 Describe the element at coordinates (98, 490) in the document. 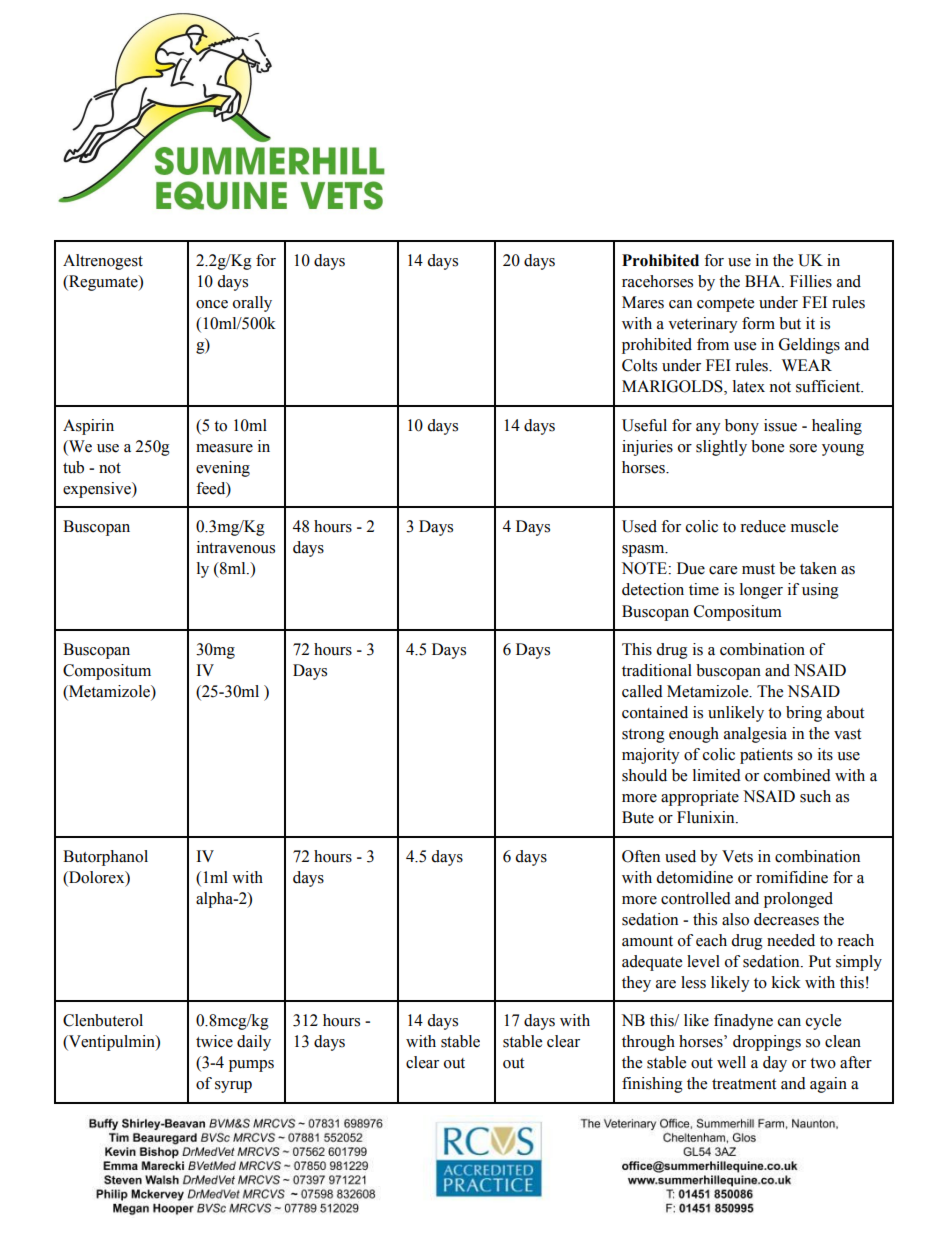

I see `expensive` at that location.
